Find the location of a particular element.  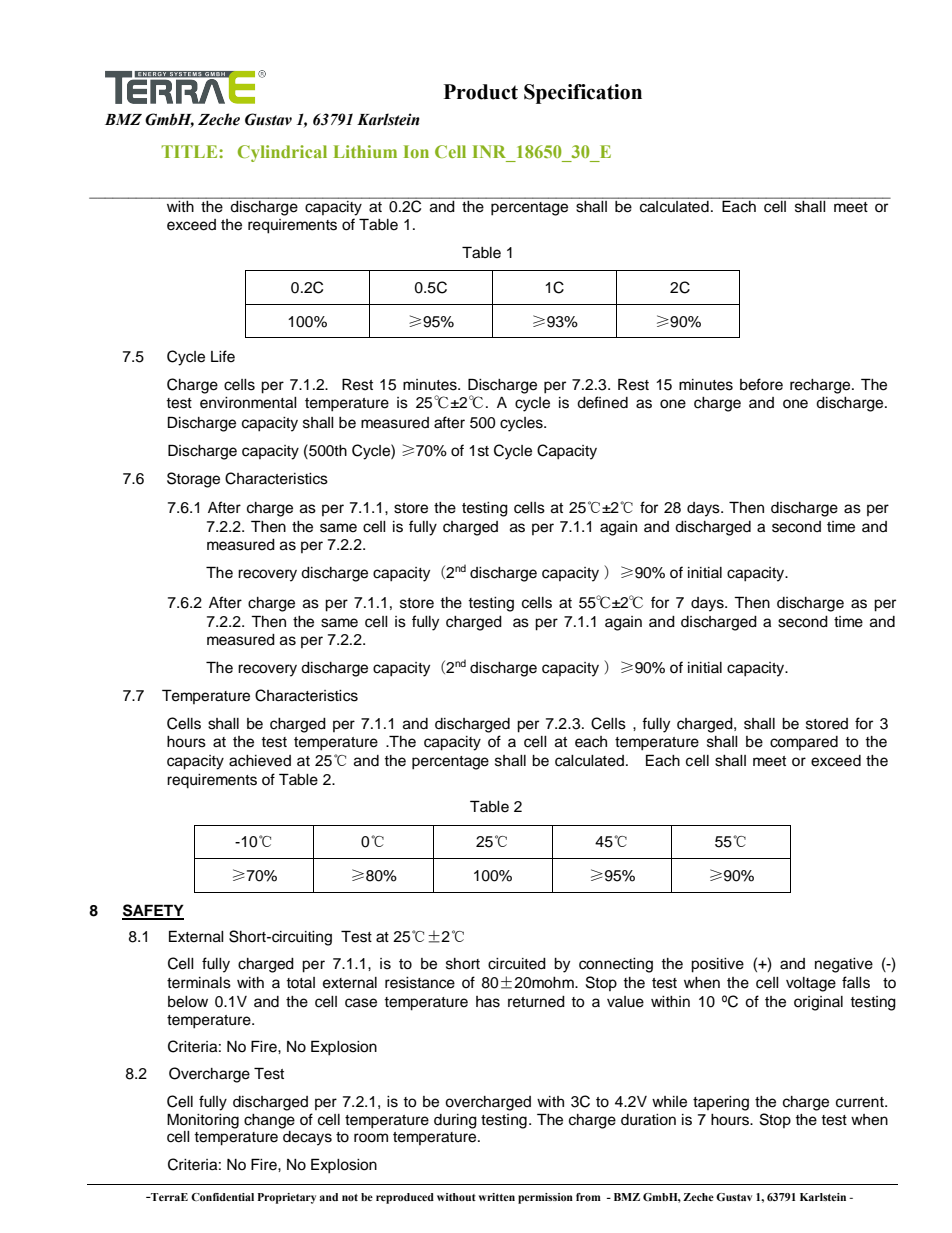

achieved is located at coordinates (260, 761).
